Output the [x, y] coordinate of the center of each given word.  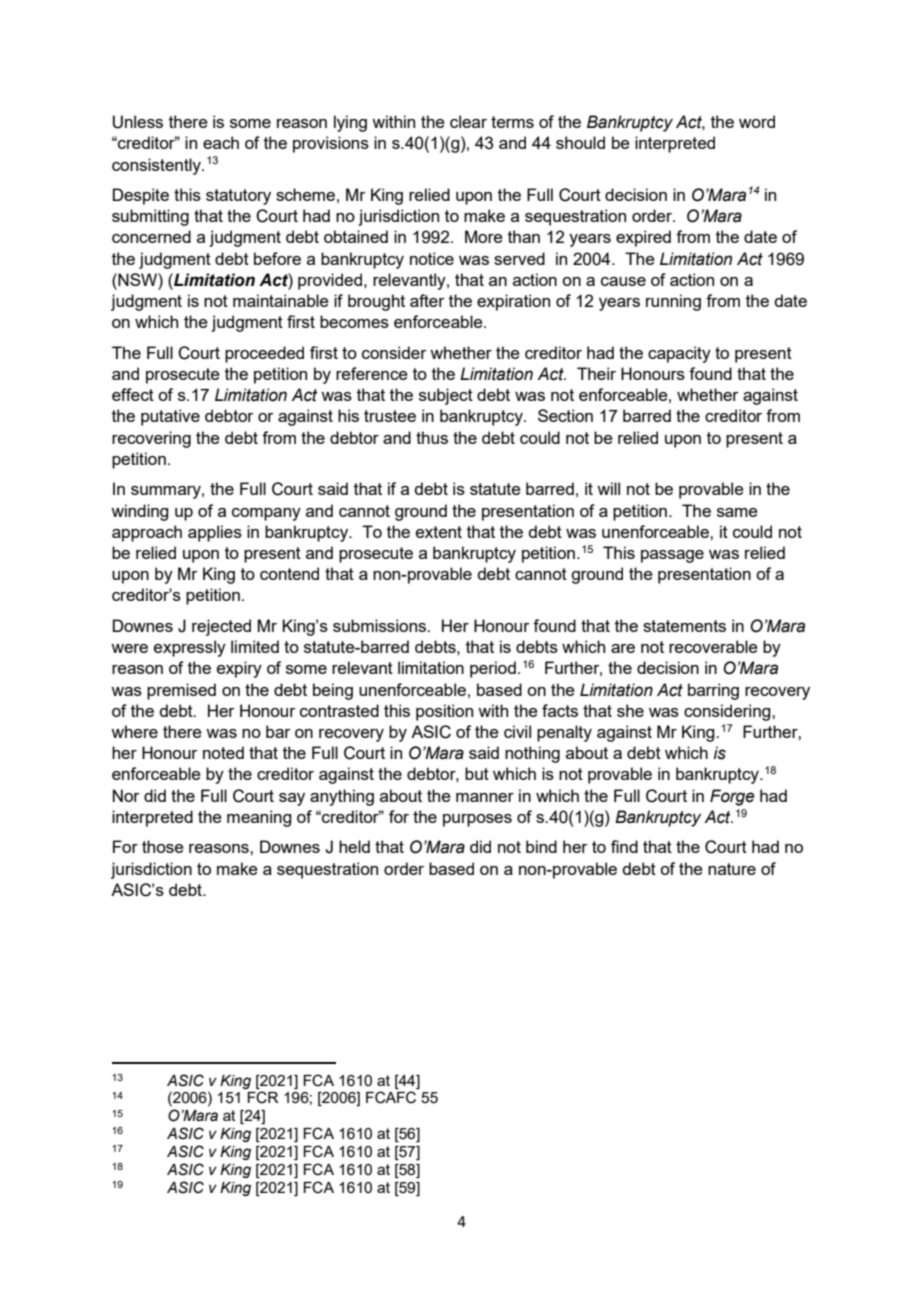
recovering [151, 439]
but [477, 773]
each [221, 142]
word [757, 121]
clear [468, 121]
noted [223, 752]
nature [732, 869]
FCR [262, 1097]
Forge [732, 797]
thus [432, 437]
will [608, 488]
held [354, 846]
